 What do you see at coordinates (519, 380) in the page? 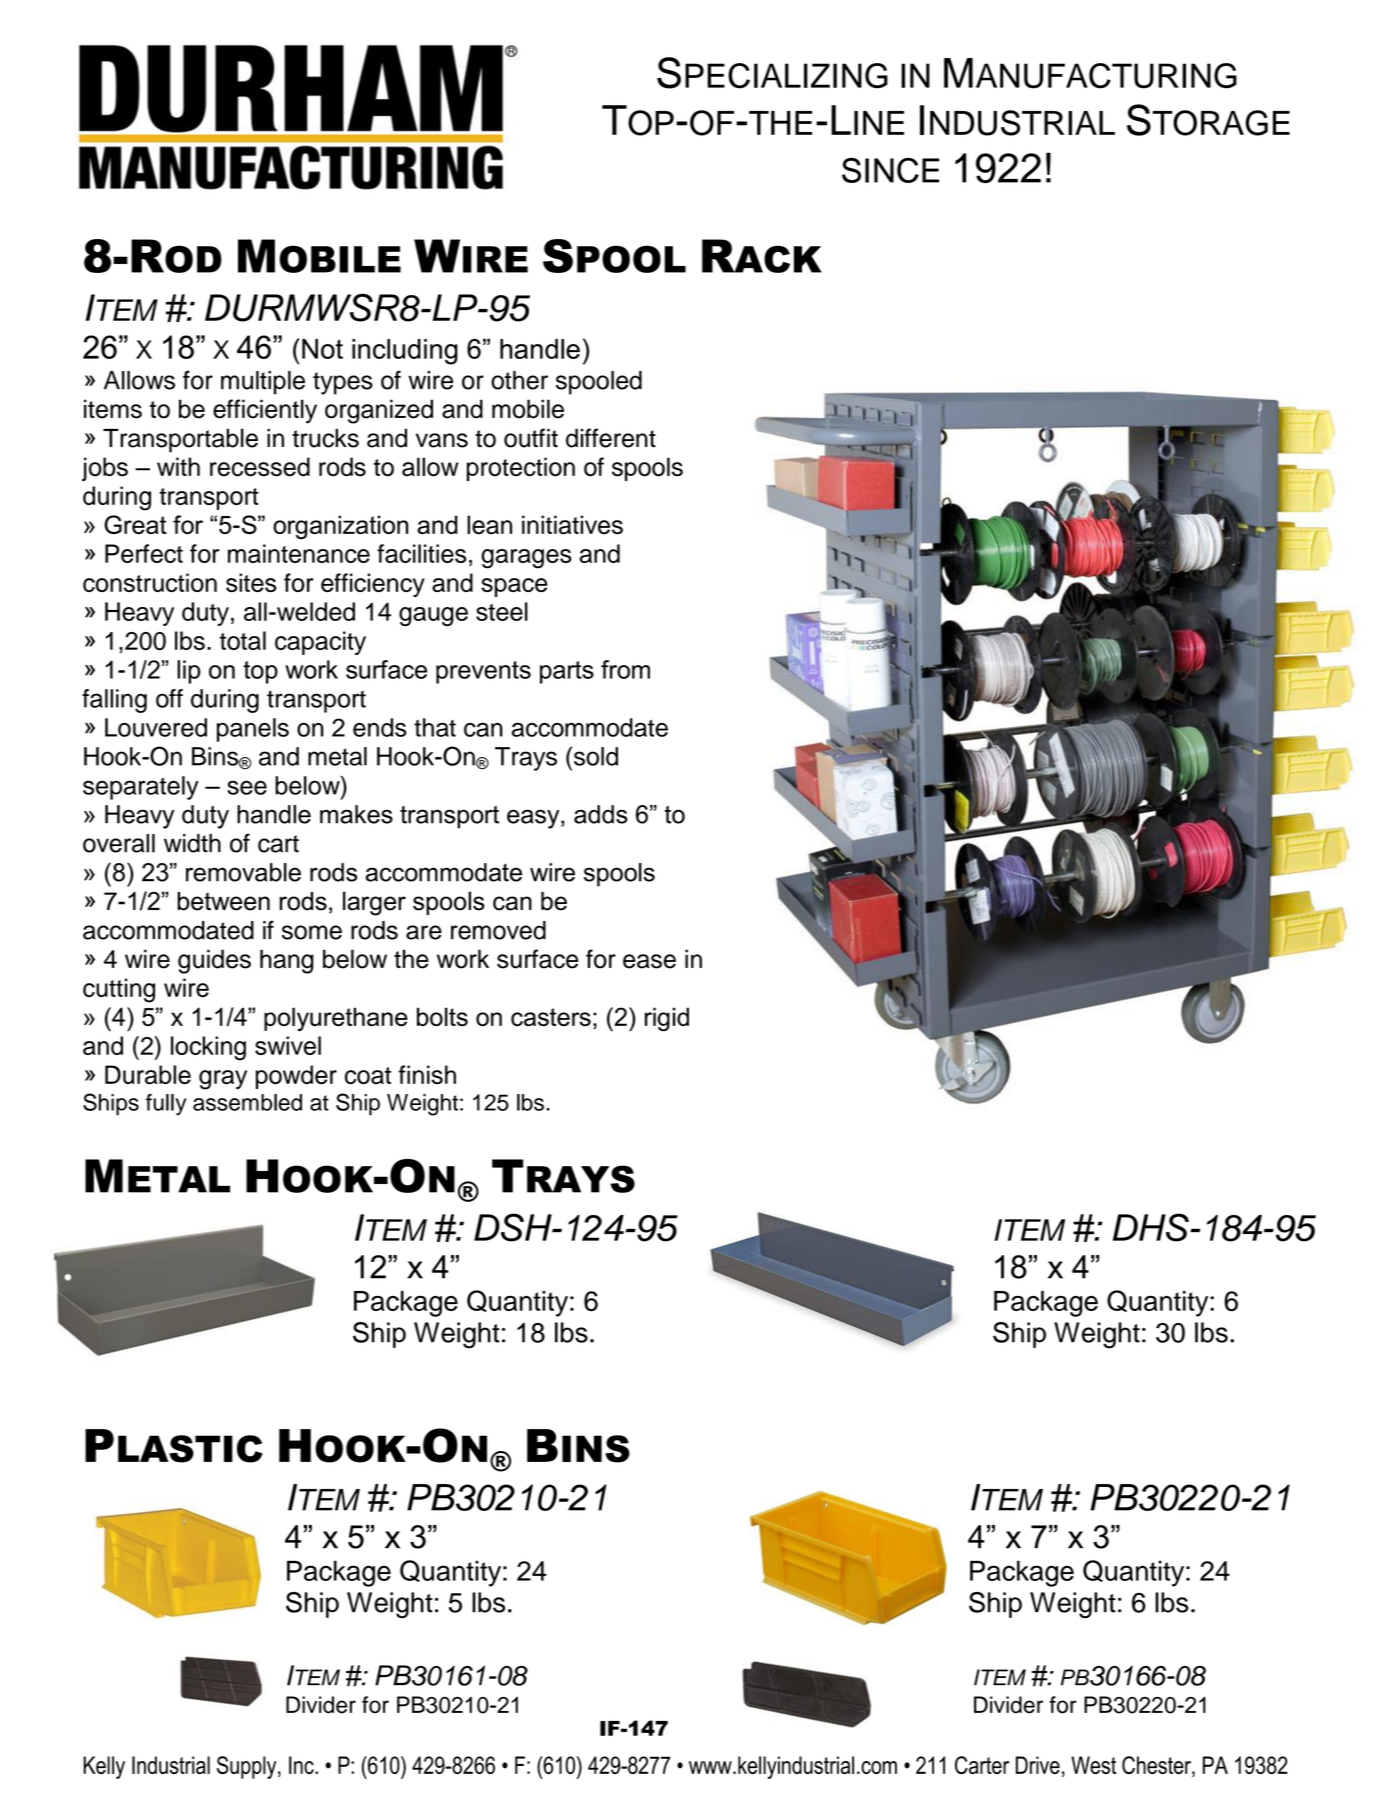
I see `other` at bounding box center [519, 380].
